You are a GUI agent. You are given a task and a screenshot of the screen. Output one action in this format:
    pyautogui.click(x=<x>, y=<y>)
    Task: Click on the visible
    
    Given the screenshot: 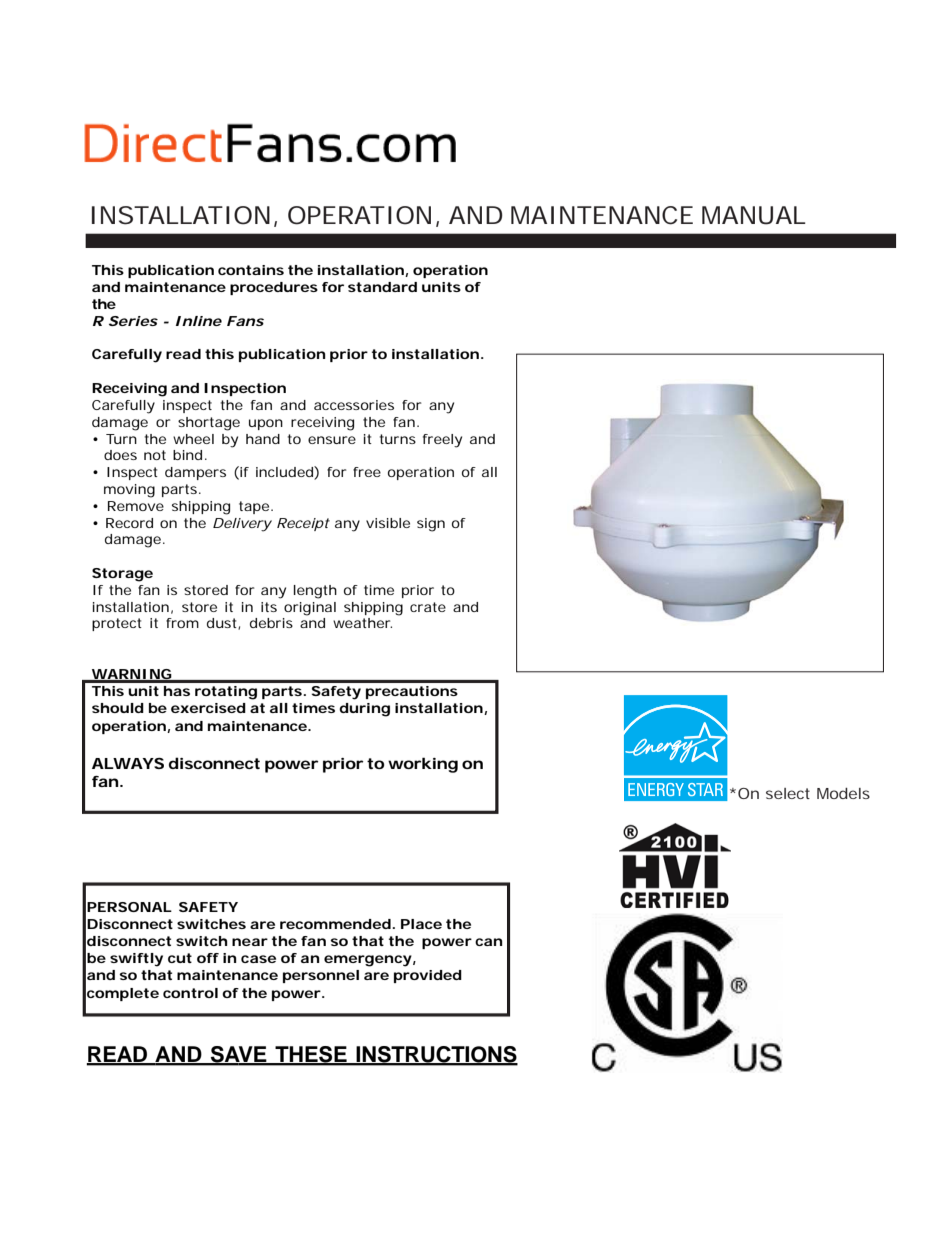 What is the action you would take?
    pyautogui.click(x=388, y=523)
